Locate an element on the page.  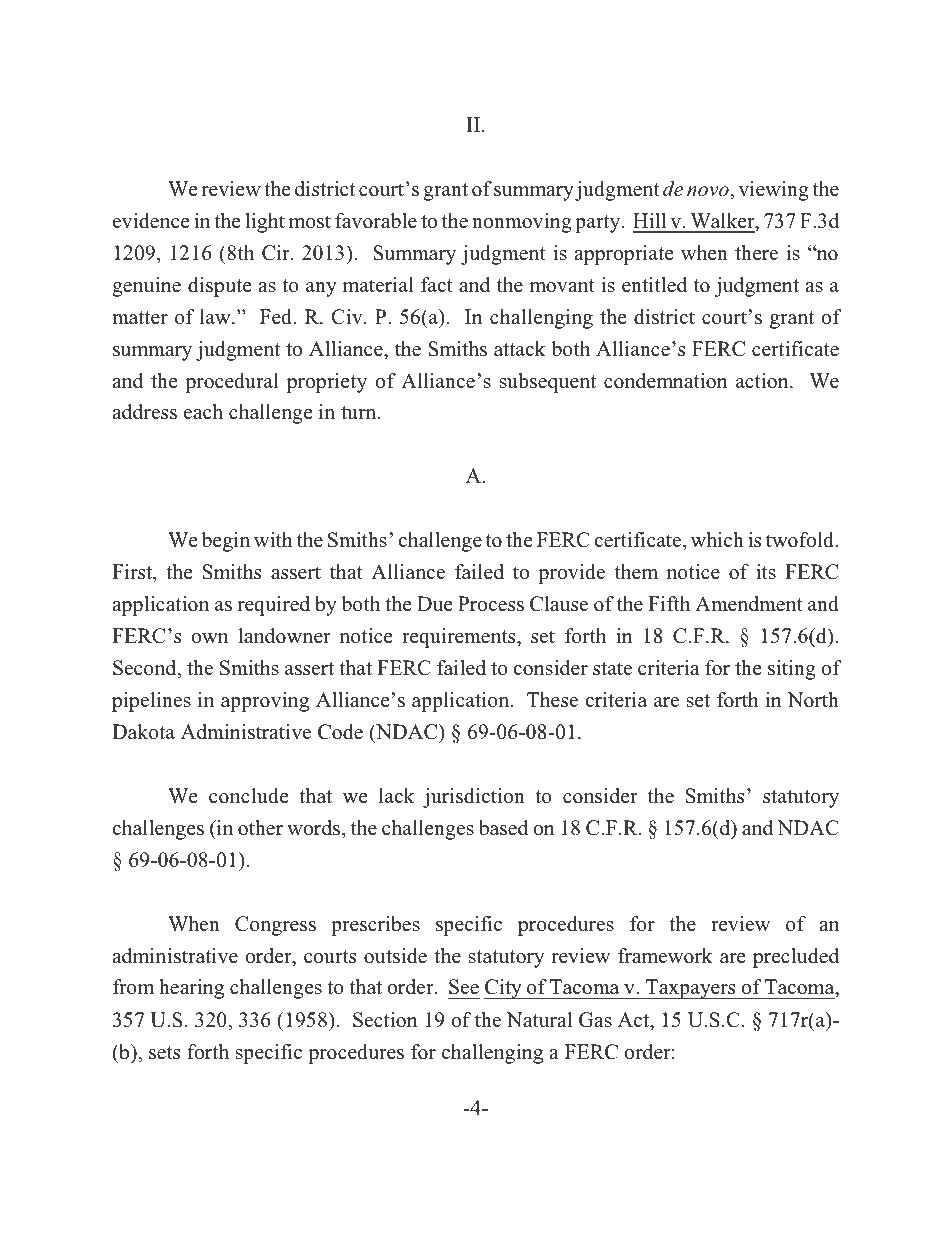
which is located at coordinates (717, 540).
